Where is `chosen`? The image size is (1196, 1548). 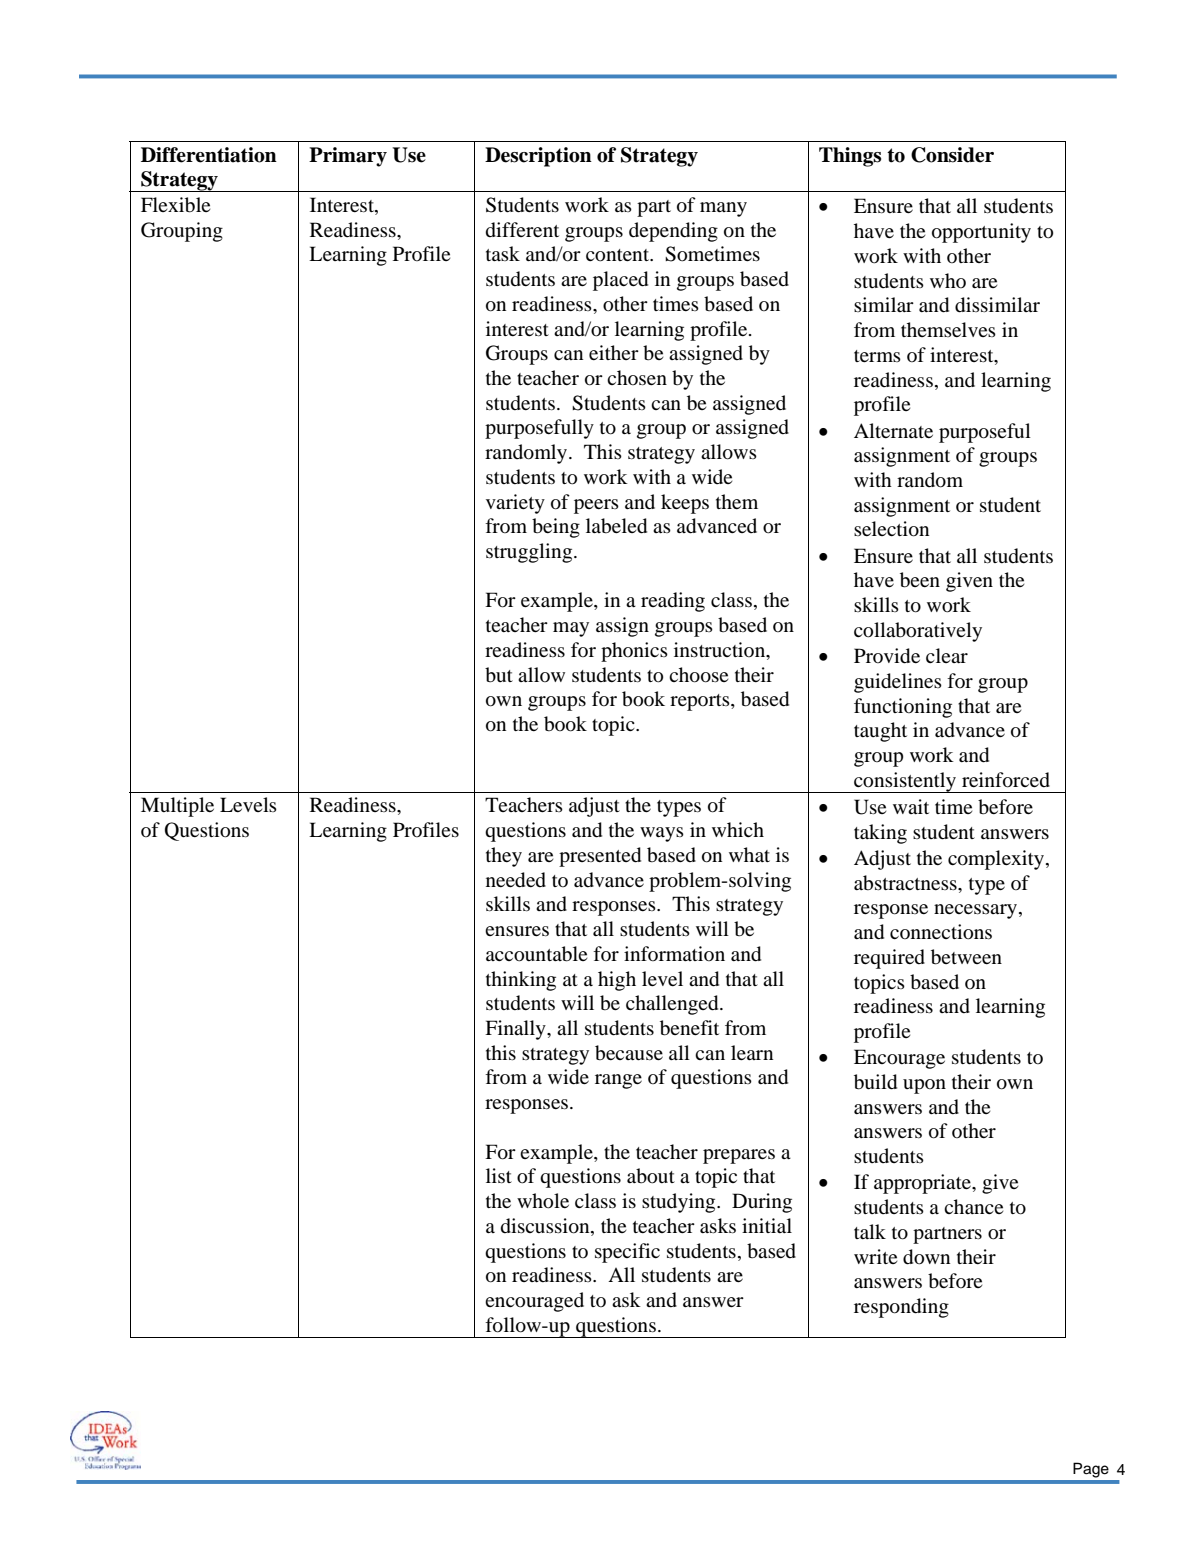
chosen is located at coordinates (637, 377).
